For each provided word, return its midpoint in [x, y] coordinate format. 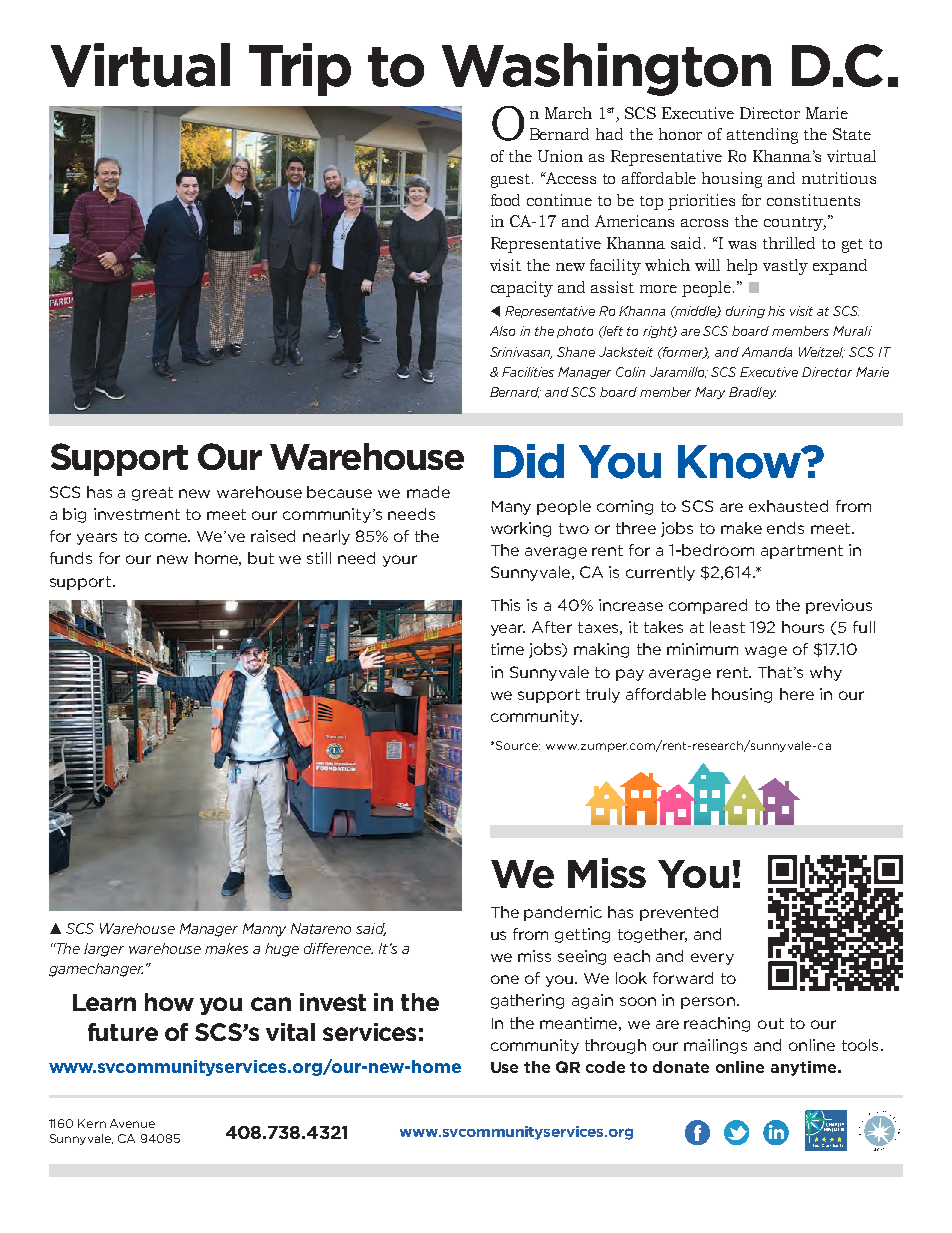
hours [803, 627]
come [167, 537]
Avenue [132, 1123]
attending [762, 136]
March [568, 113]
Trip [300, 69]
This [505, 605]
